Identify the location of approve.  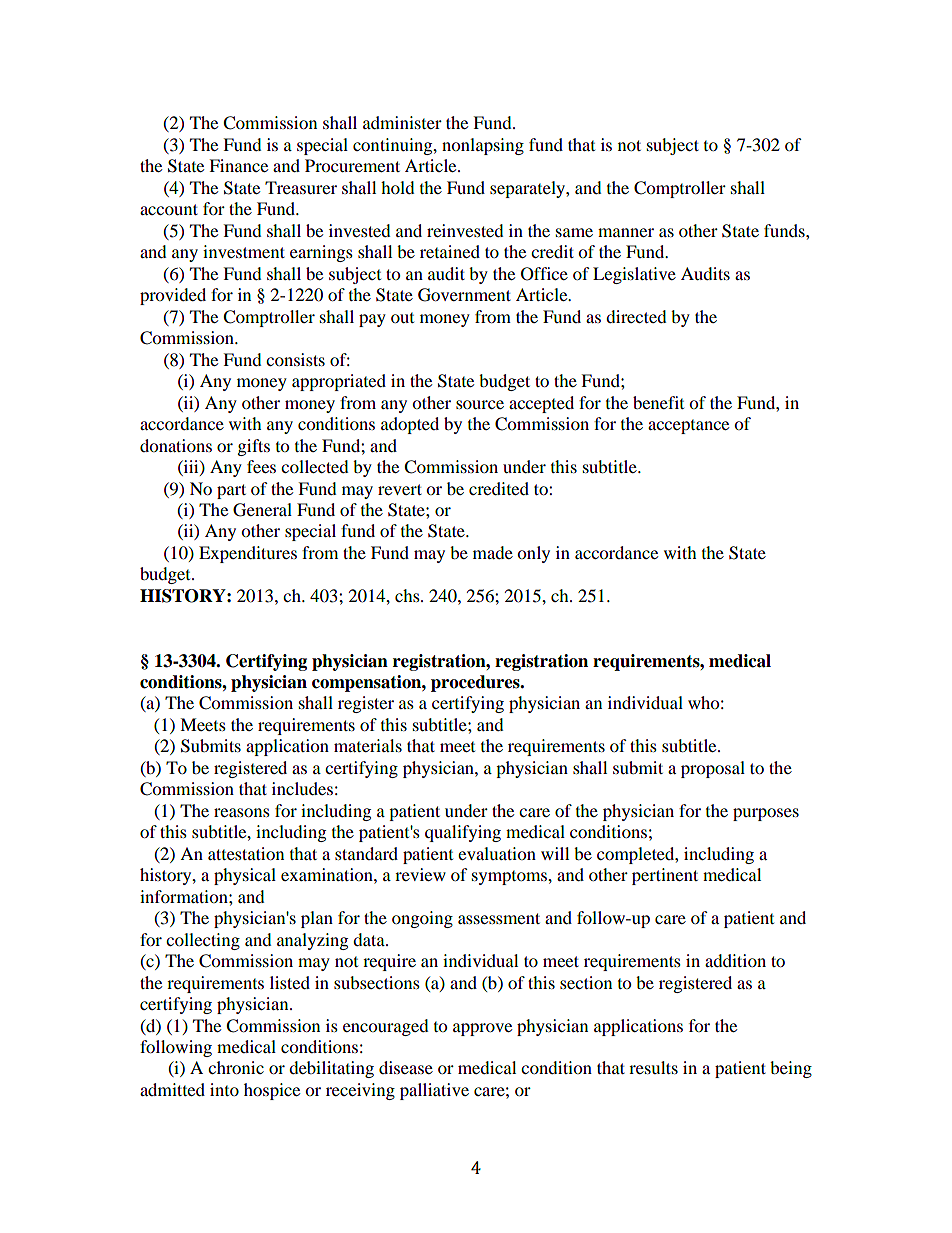
(482, 1029).
